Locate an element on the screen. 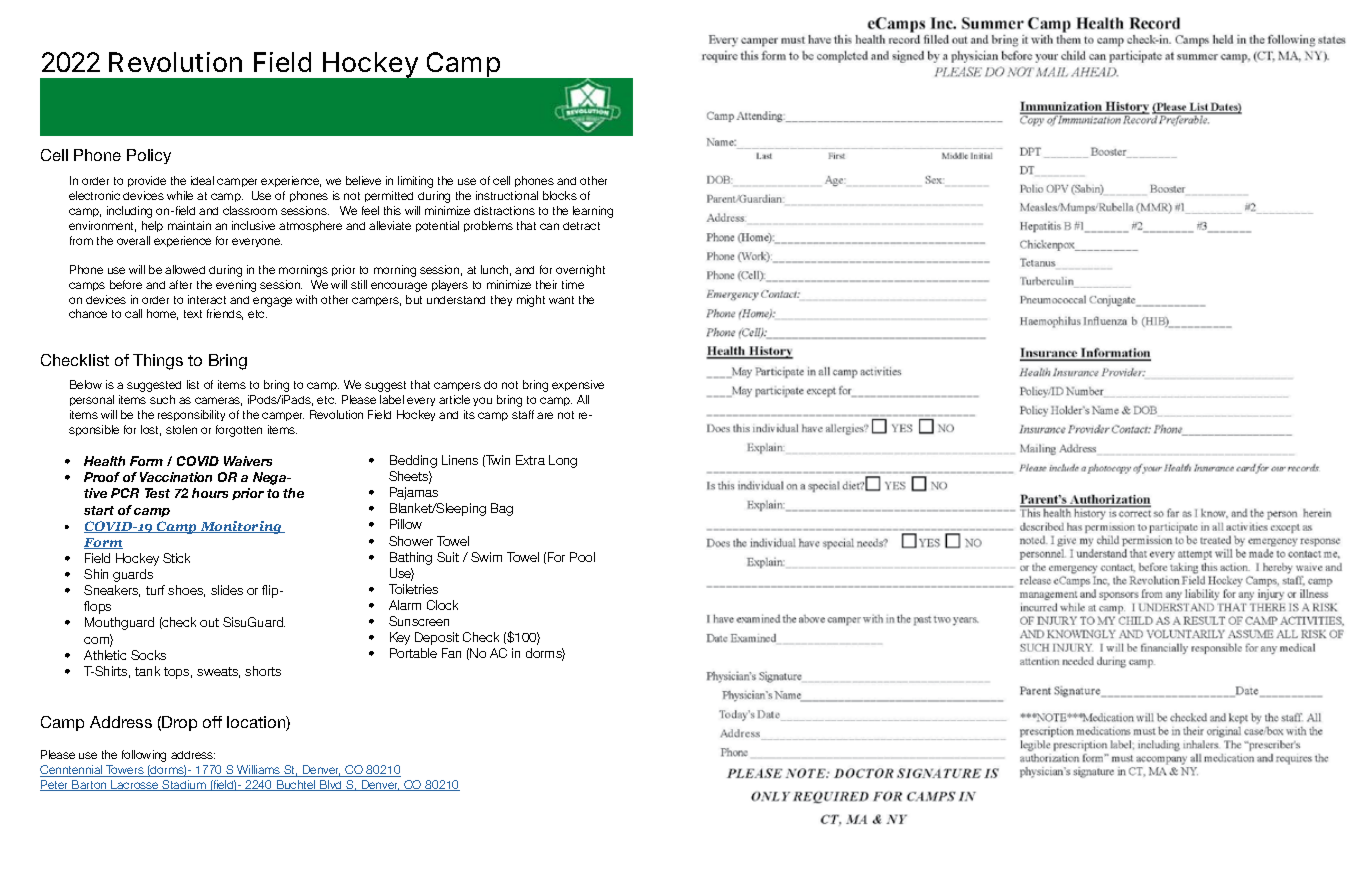 The height and width of the screenshot is (887, 1372). Swim is located at coordinates (486, 557).
